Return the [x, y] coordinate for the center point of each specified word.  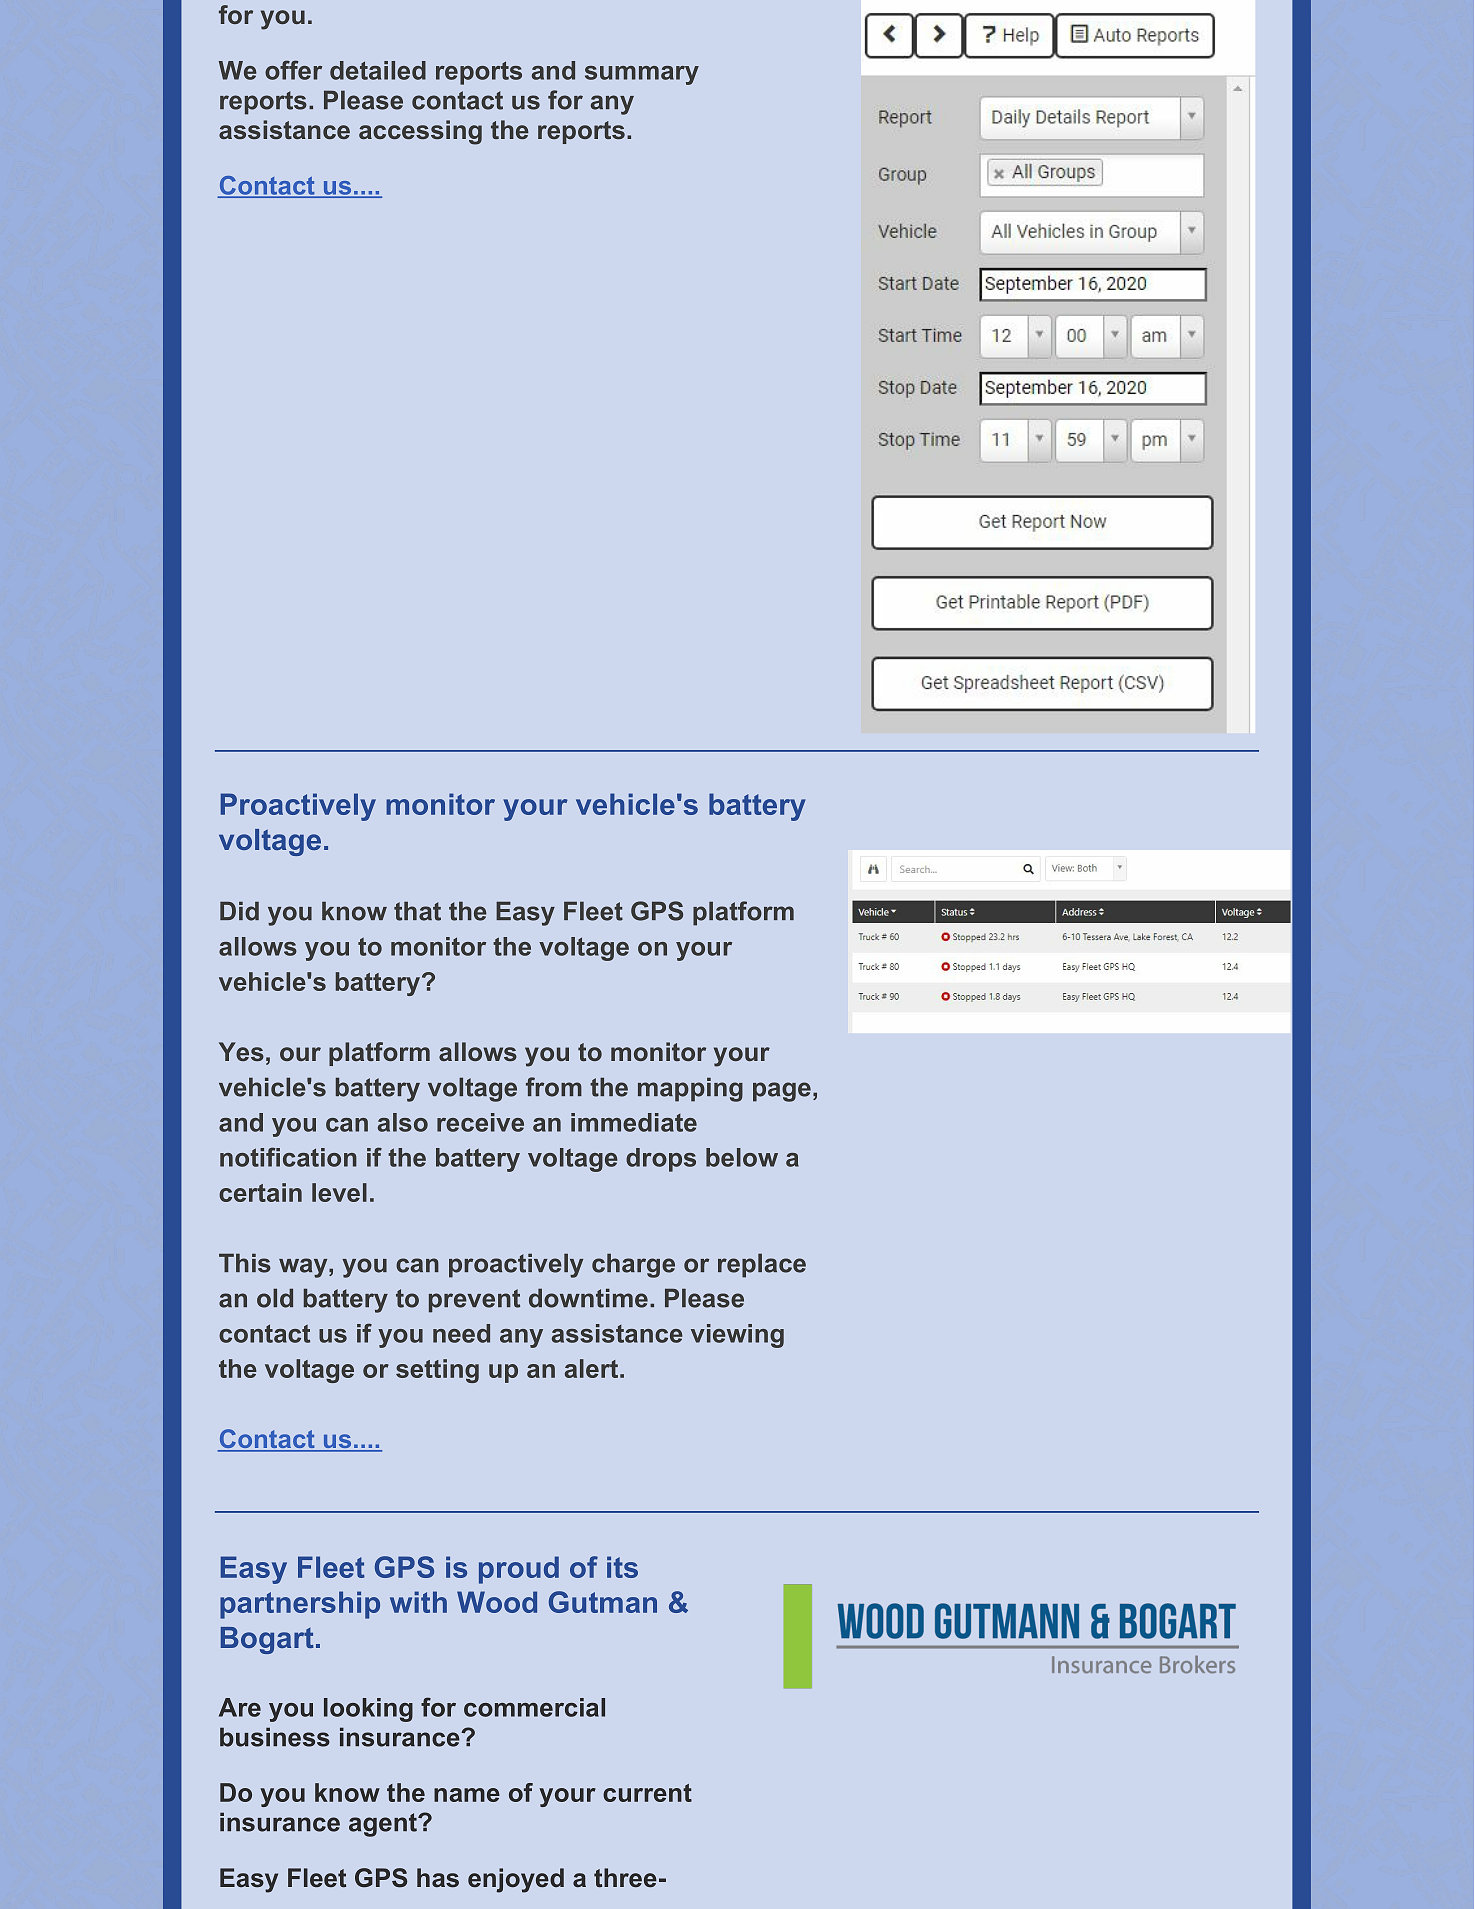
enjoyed [516, 1880]
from [554, 1087]
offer [293, 70]
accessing [420, 132]
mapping [690, 1089]
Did [239, 911]
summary [642, 75]
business [275, 1737]
